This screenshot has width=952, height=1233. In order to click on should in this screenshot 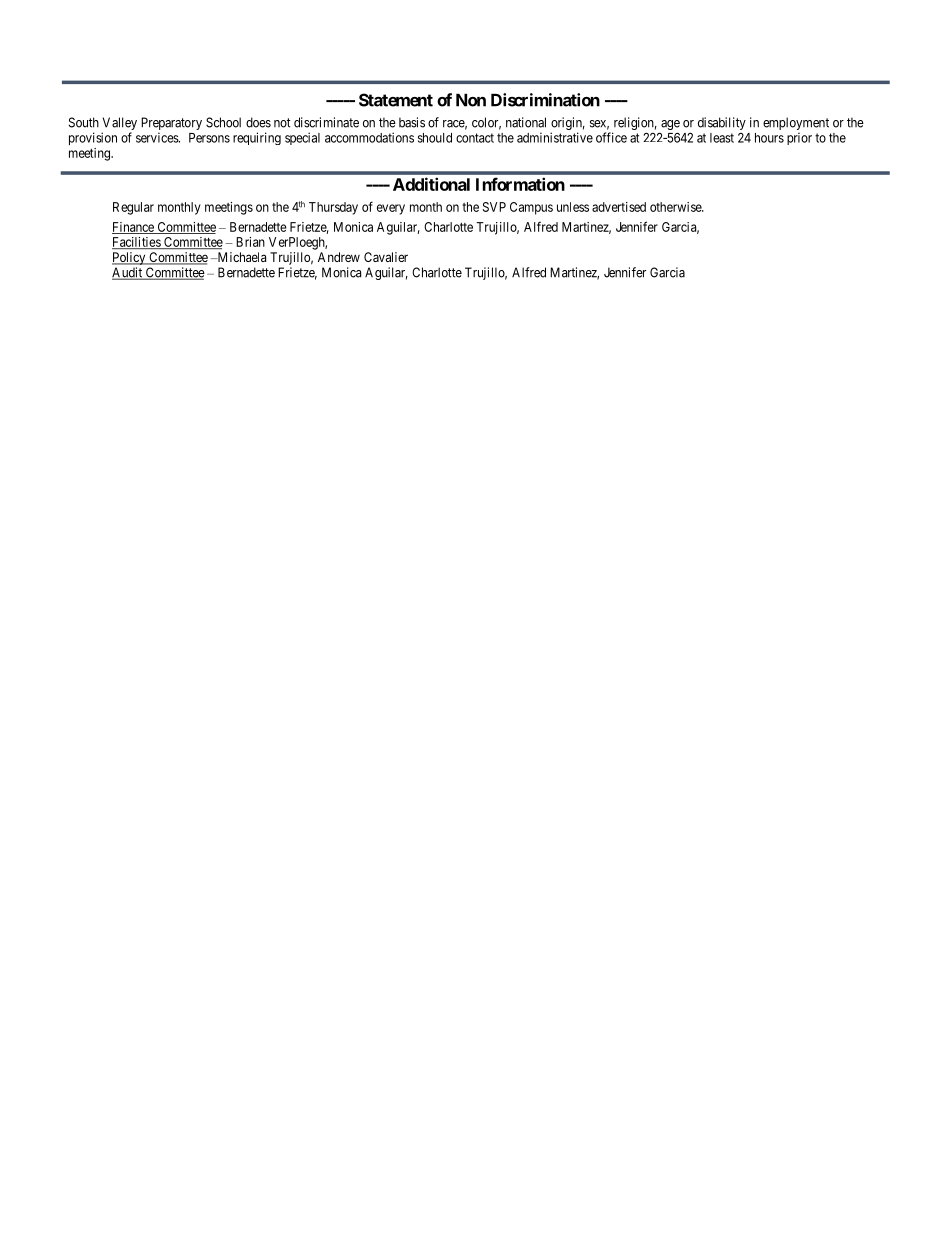, I will do `click(435, 138)`.
